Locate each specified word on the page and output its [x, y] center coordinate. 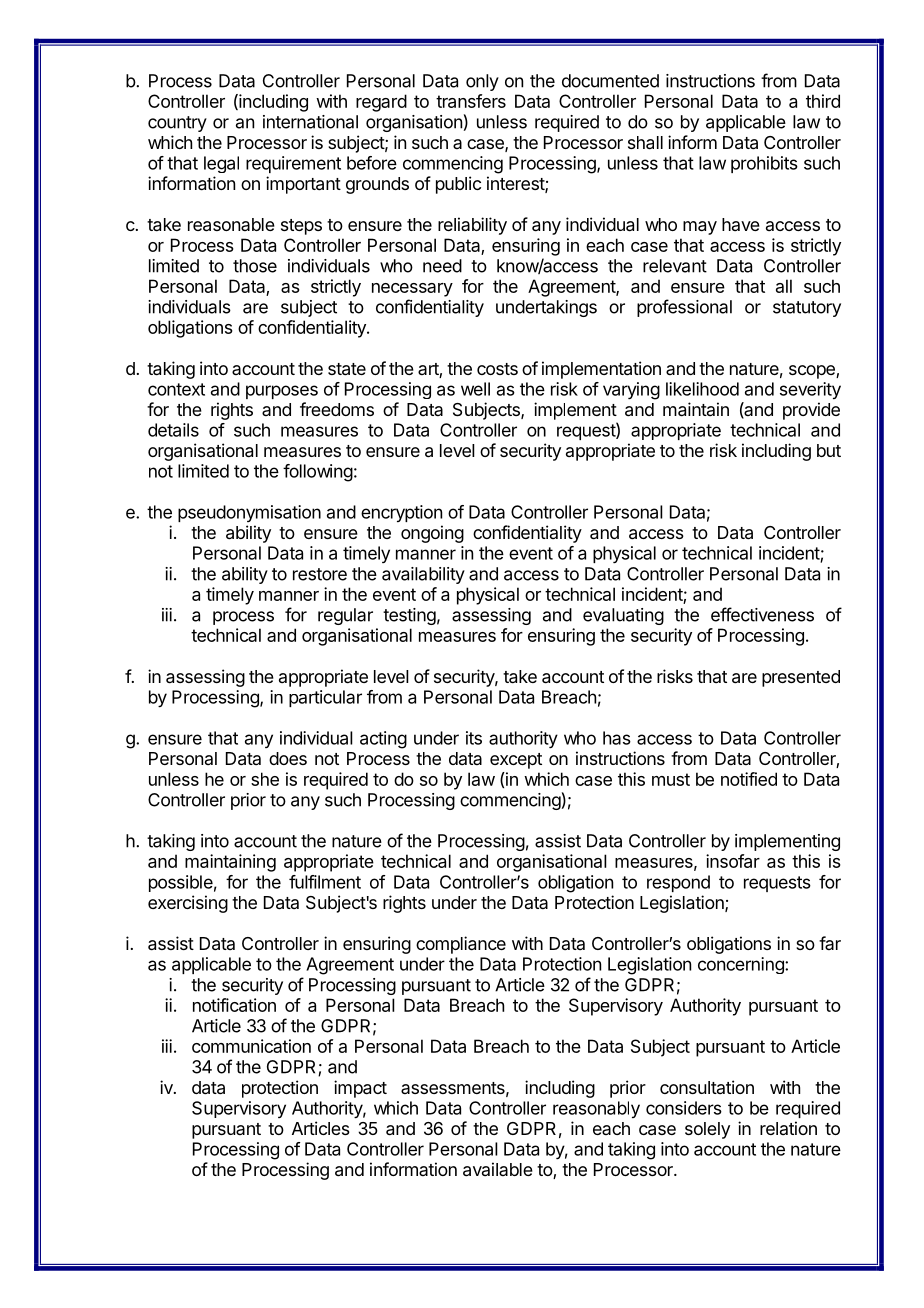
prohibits [764, 164]
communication [251, 1046]
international [310, 122]
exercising [188, 904]
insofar [733, 861]
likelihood [702, 389]
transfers [471, 101]
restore [320, 574]
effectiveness [762, 614]
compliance [461, 945]
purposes [282, 392]
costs [497, 369]
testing [409, 616]
